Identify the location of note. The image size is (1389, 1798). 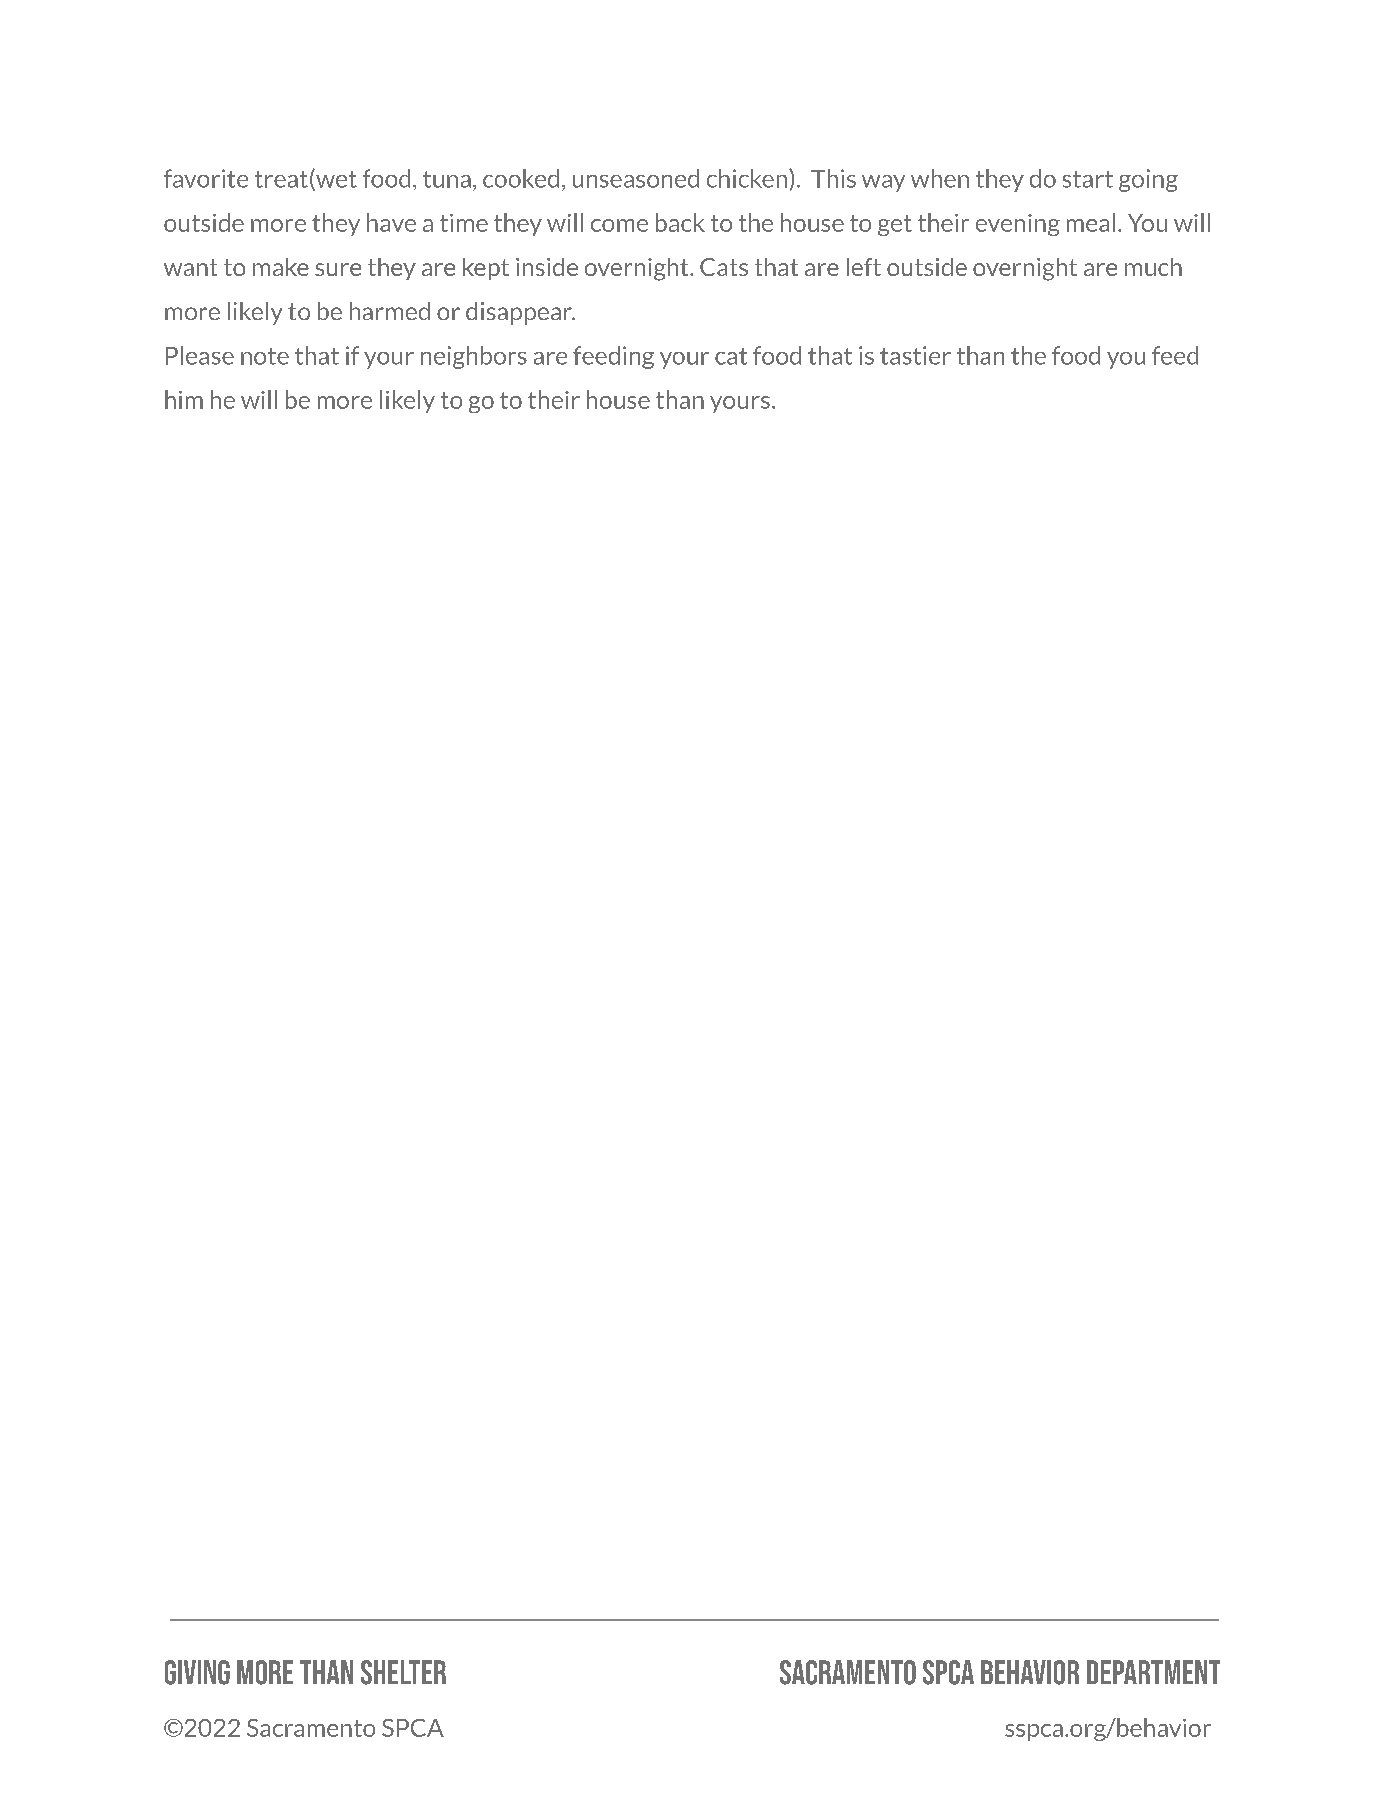
(265, 356).
